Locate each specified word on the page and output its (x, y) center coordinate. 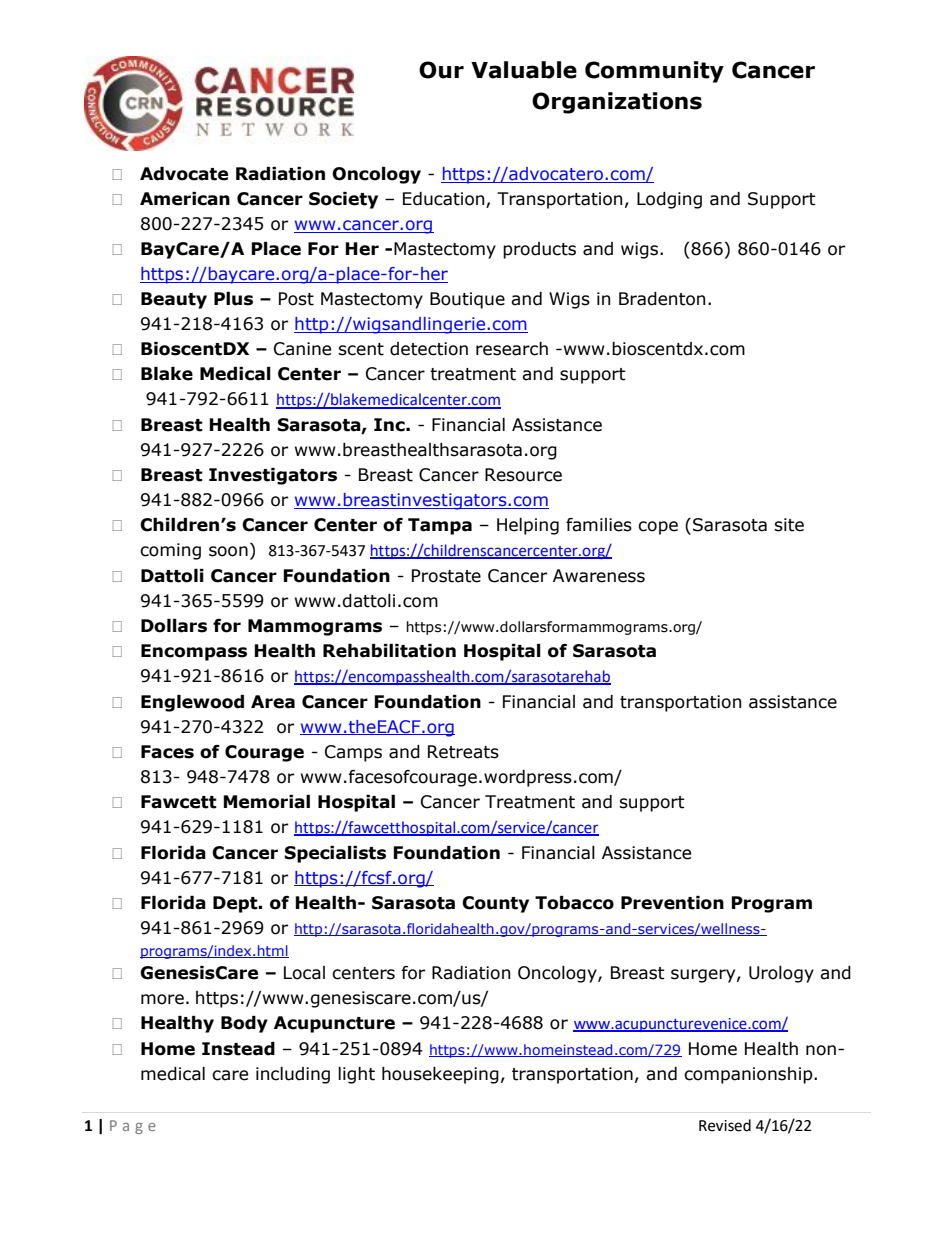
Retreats (463, 752)
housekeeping (440, 1075)
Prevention (672, 903)
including (293, 1075)
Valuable (524, 70)
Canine (302, 349)
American (185, 199)
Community (654, 72)
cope (658, 528)
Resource (523, 475)
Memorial (266, 802)
